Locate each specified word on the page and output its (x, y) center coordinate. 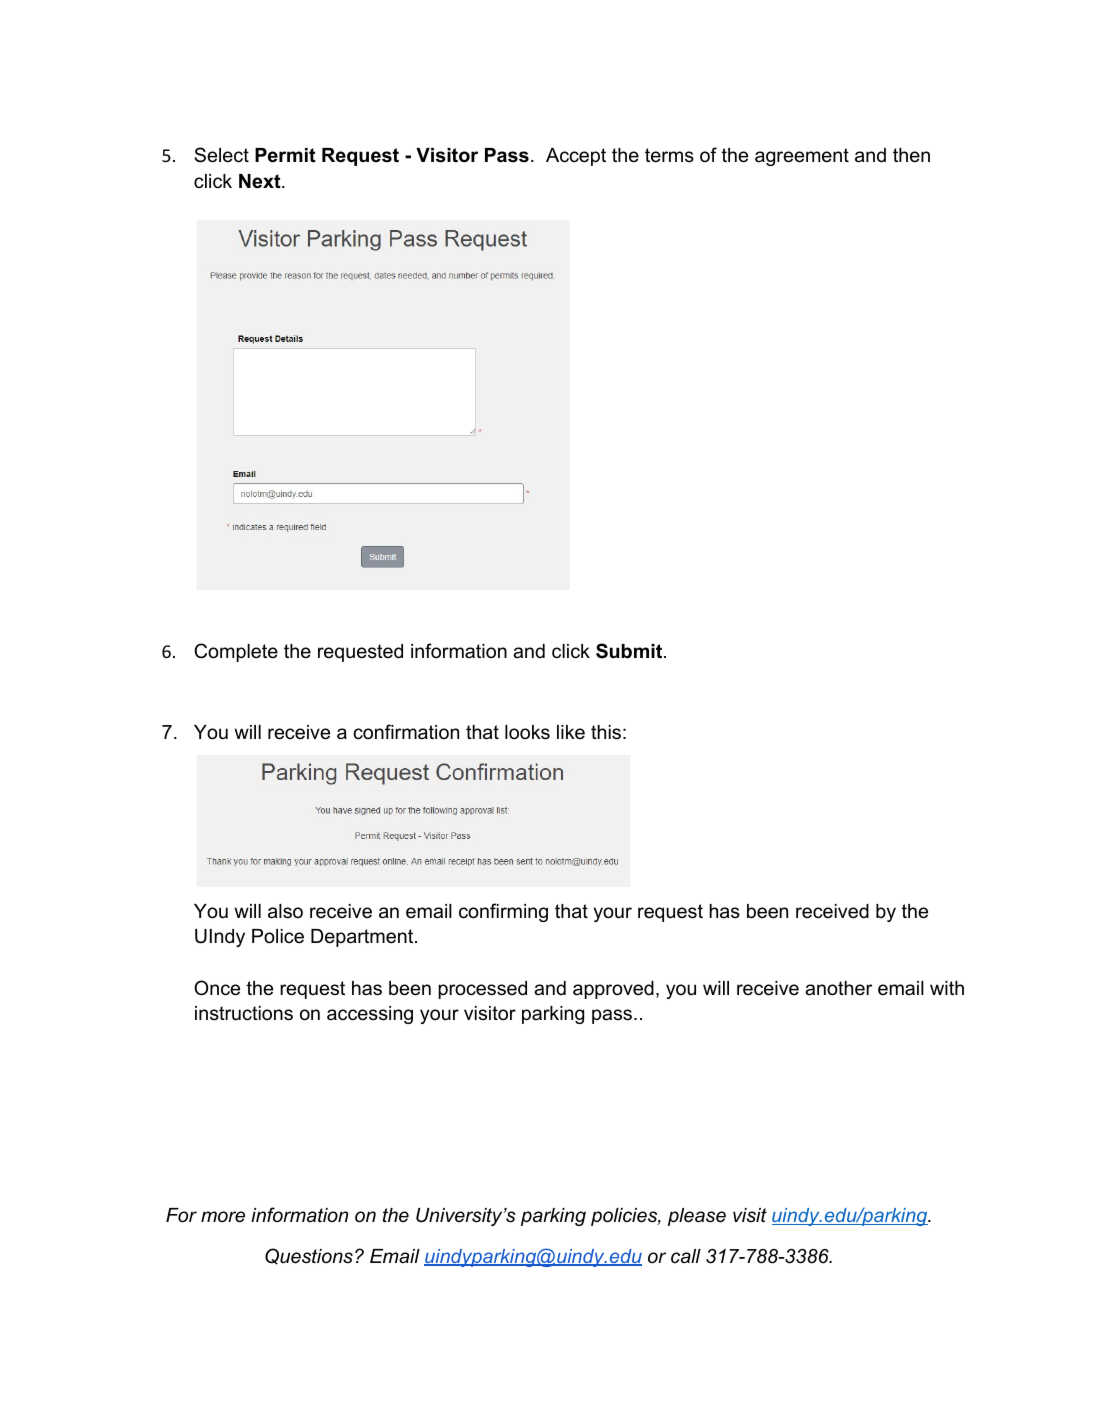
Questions (309, 1256)
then (911, 155)
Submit (630, 651)
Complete (236, 652)
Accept (576, 157)
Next (261, 181)
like (571, 732)
